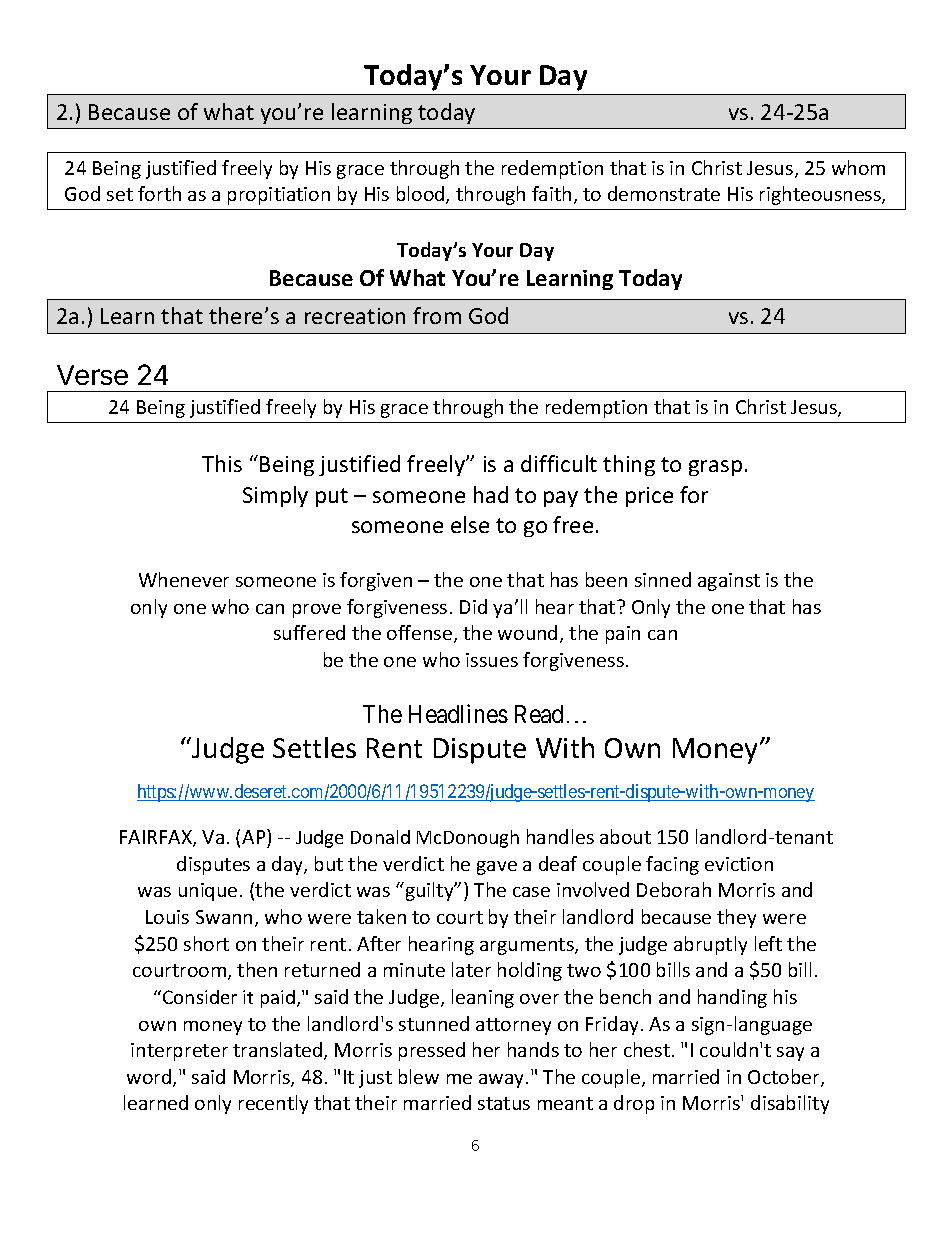  I want to click on eviction, so click(739, 864).
